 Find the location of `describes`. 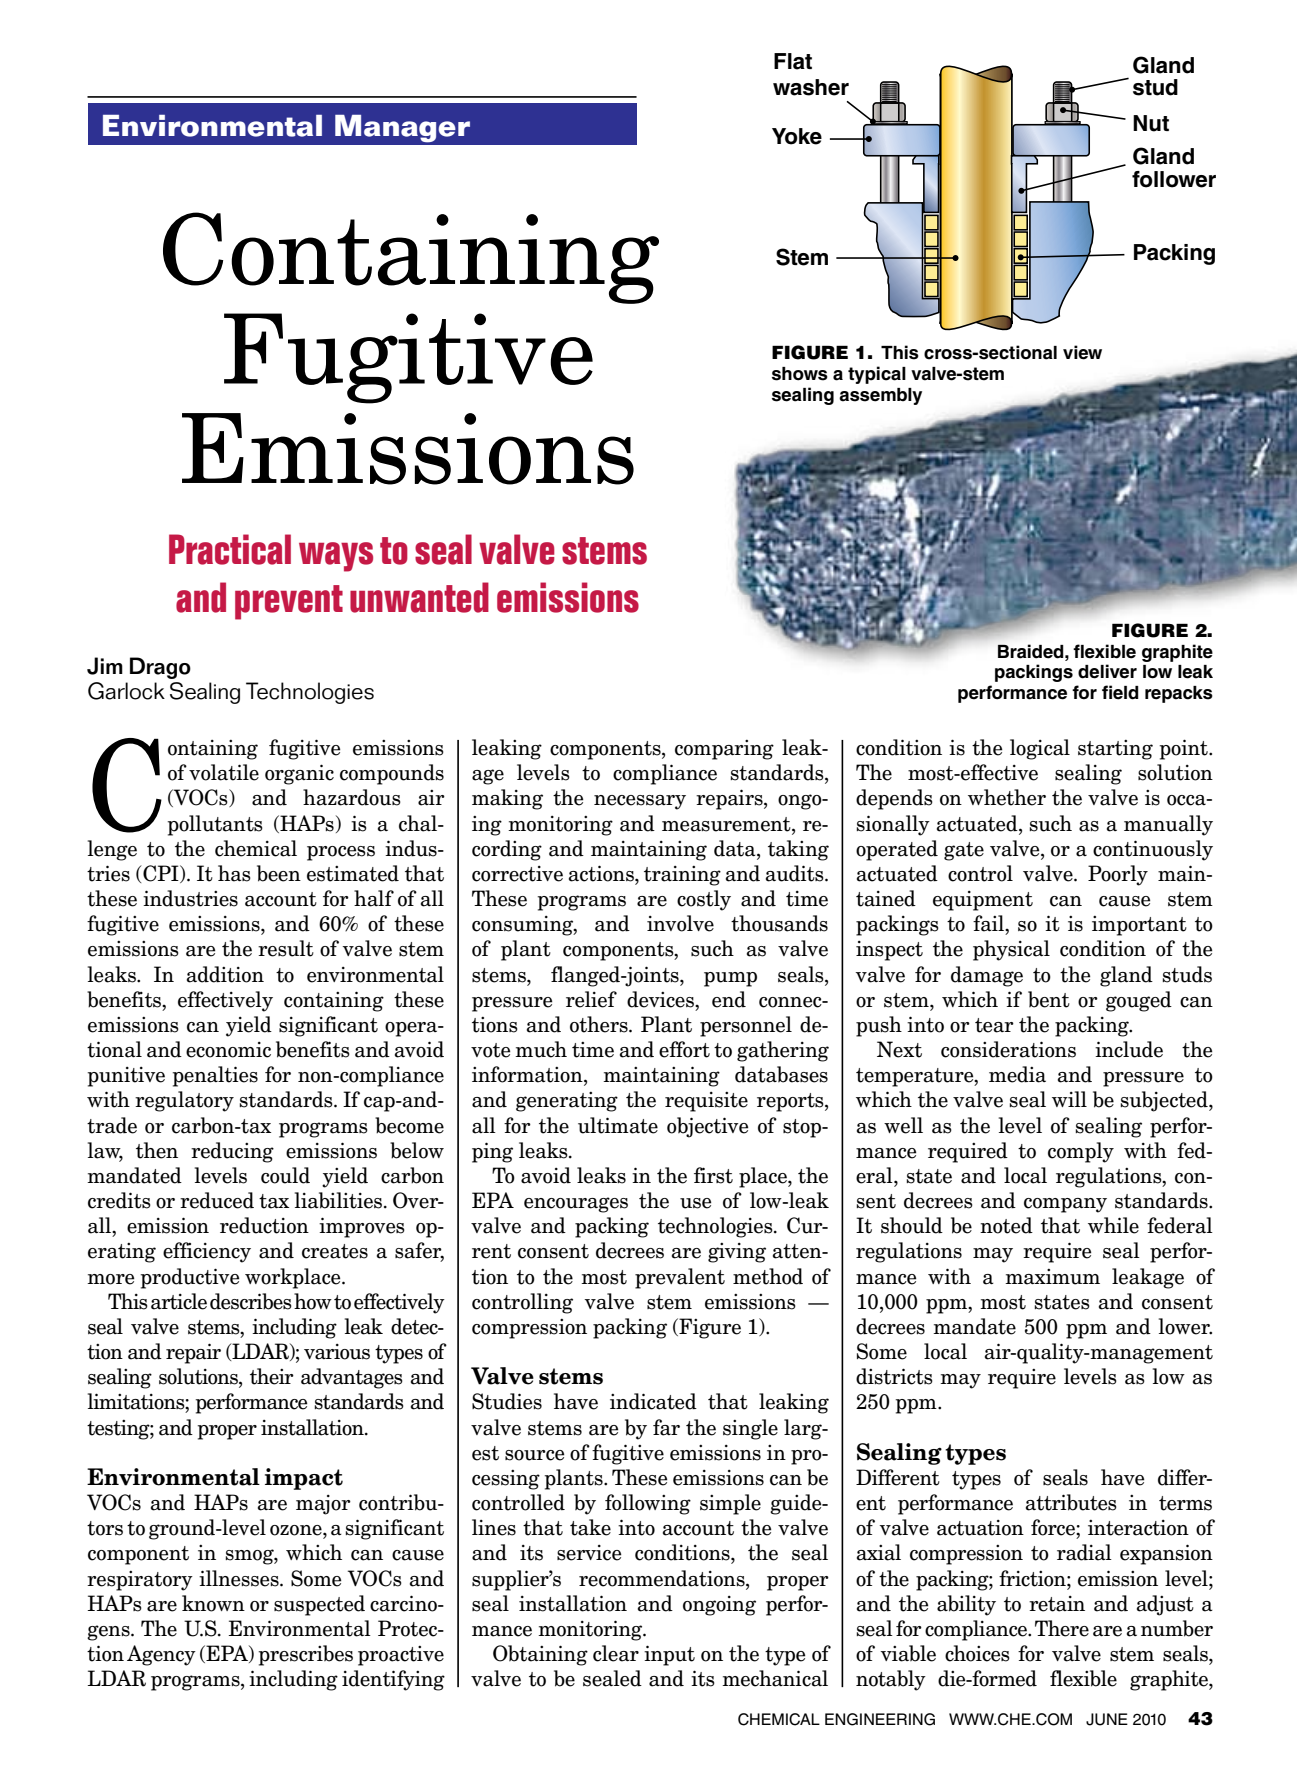

describes is located at coordinates (251, 1301).
